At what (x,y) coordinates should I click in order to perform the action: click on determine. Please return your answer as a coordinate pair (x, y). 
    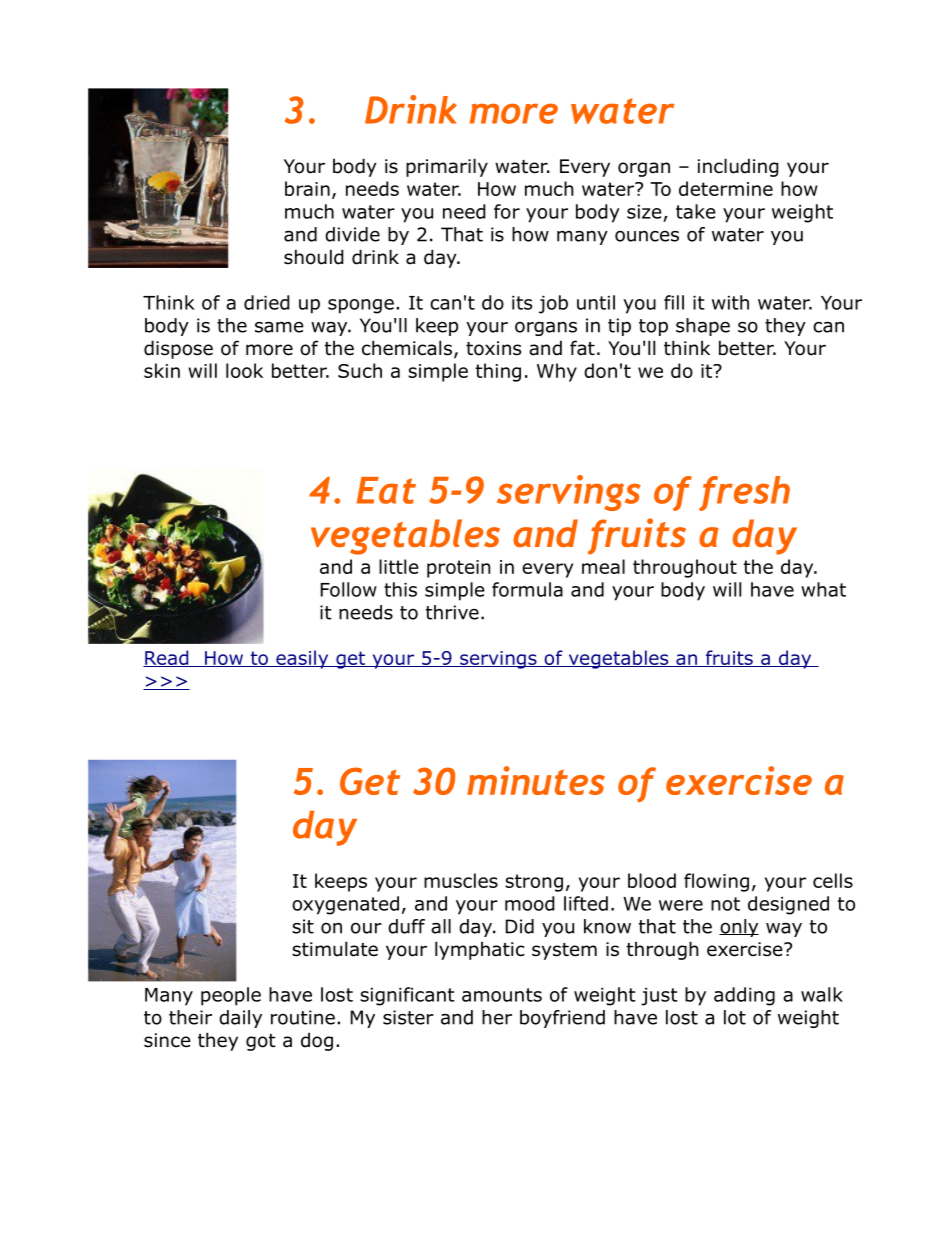
    Looking at the image, I should click on (726, 188).
